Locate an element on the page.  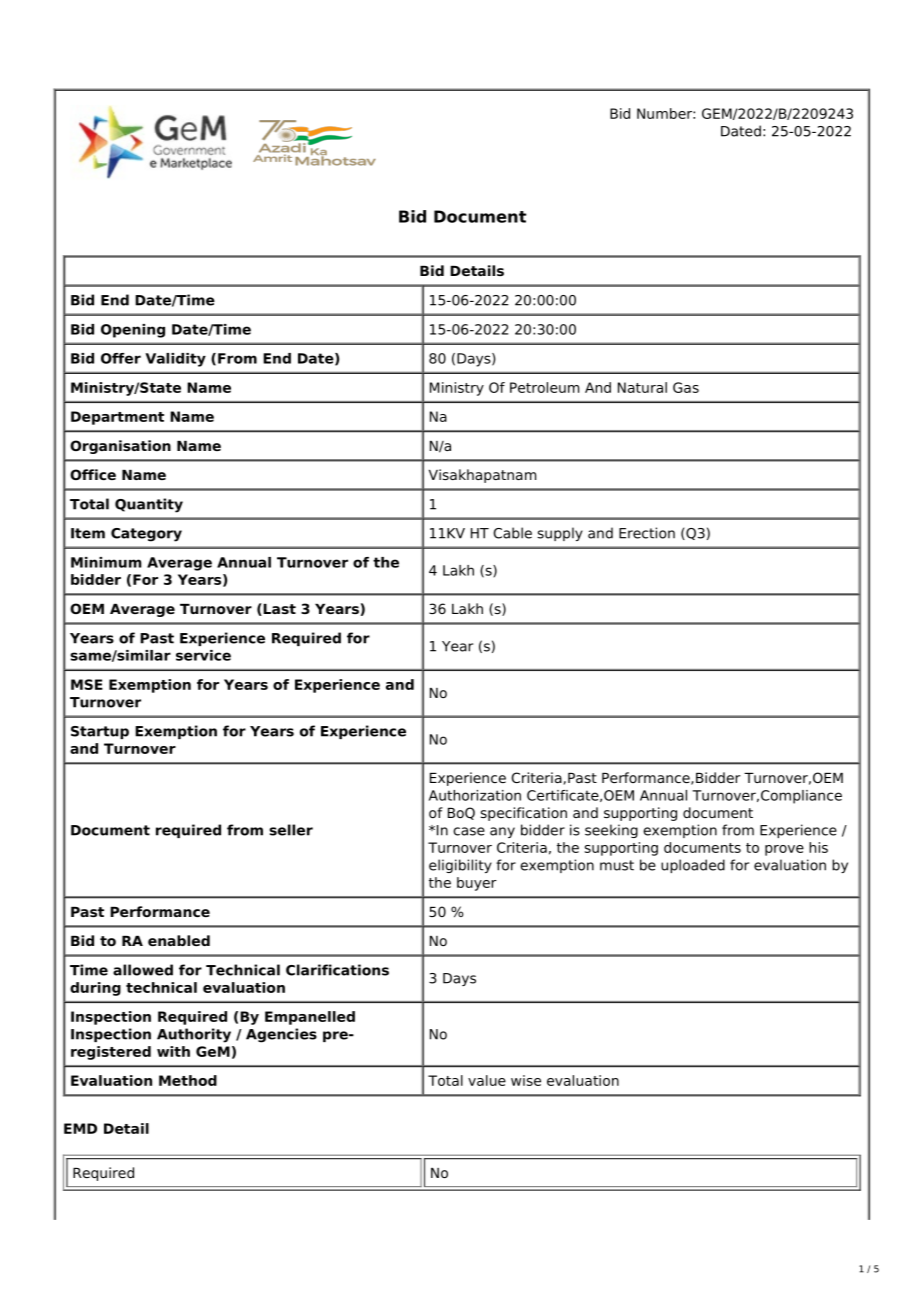
wise is located at coordinates (526, 1080).
